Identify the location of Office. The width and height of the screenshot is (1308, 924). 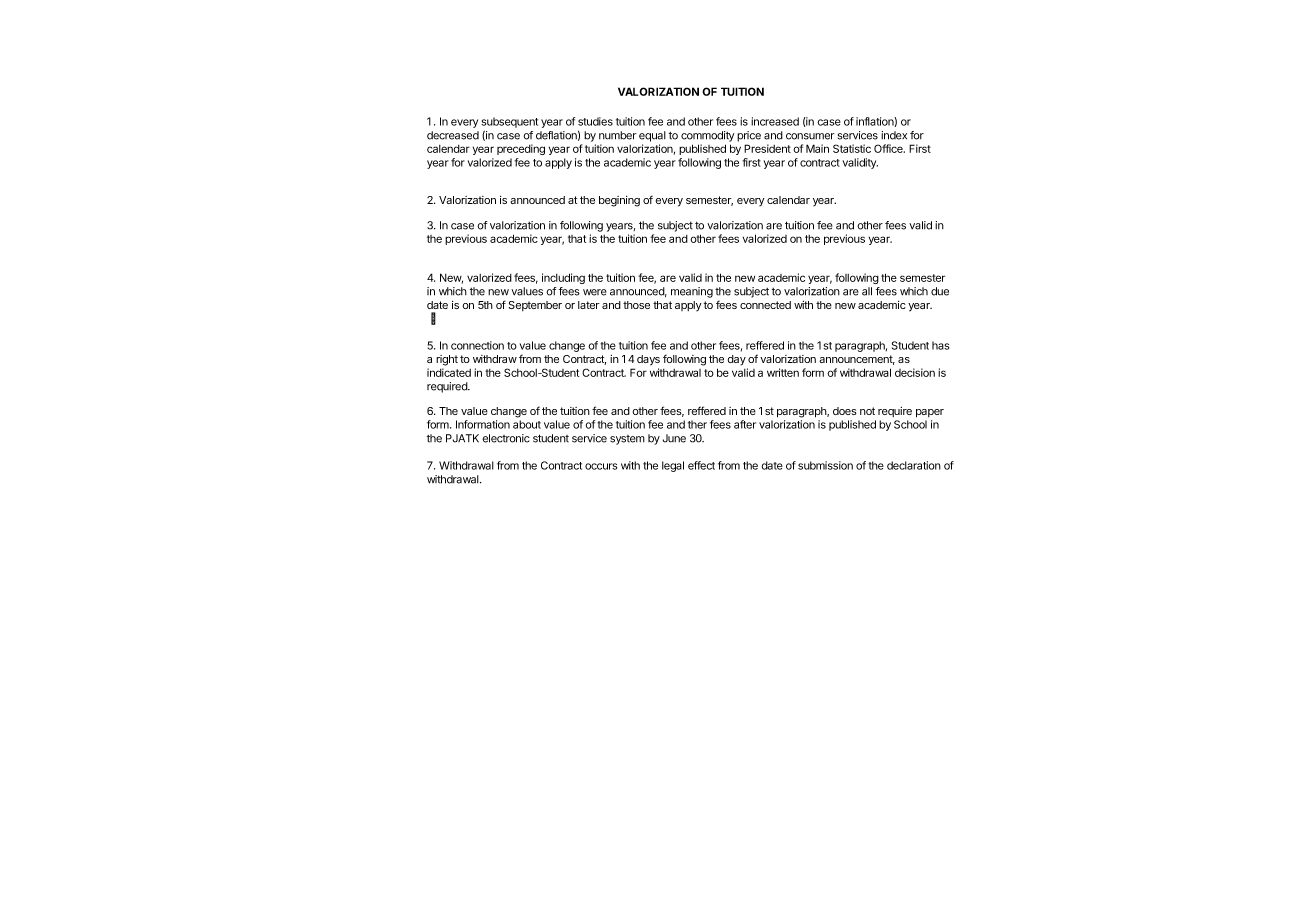
(889, 148).
